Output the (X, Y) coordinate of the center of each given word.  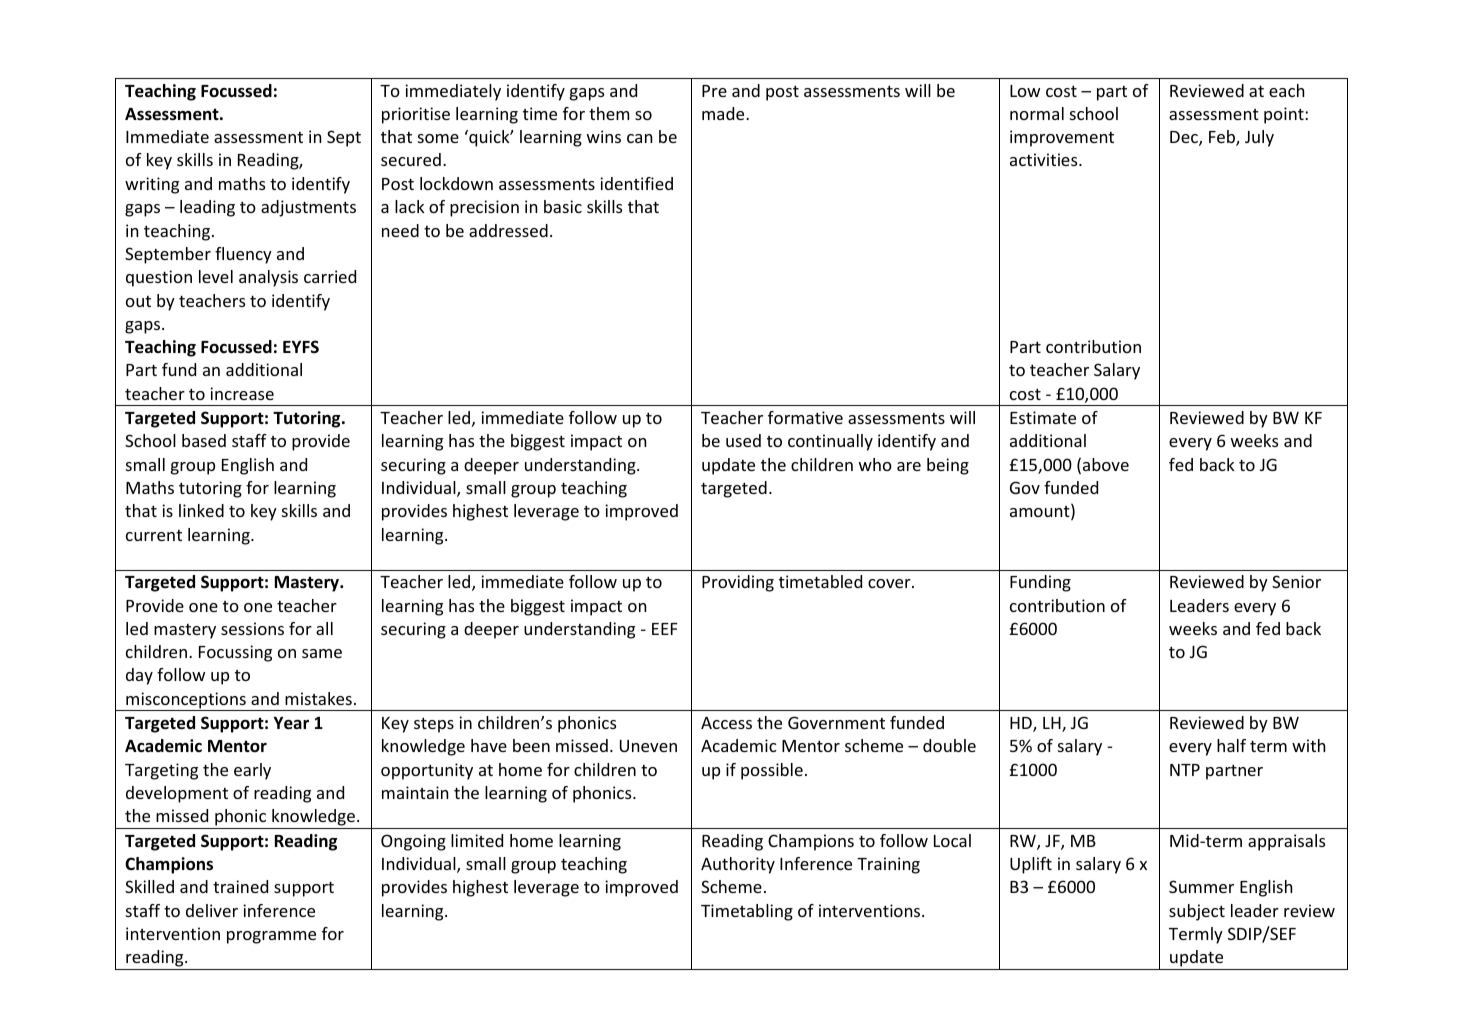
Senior (1296, 581)
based (204, 440)
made (724, 113)
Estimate (1043, 417)
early (252, 771)
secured (411, 159)
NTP (1185, 770)
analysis (268, 278)
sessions (252, 628)
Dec (1185, 138)
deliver (212, 910)
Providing (738, 583)
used (743, 440)
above (1106, 464)
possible (772, 771)
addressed (508, 230)
